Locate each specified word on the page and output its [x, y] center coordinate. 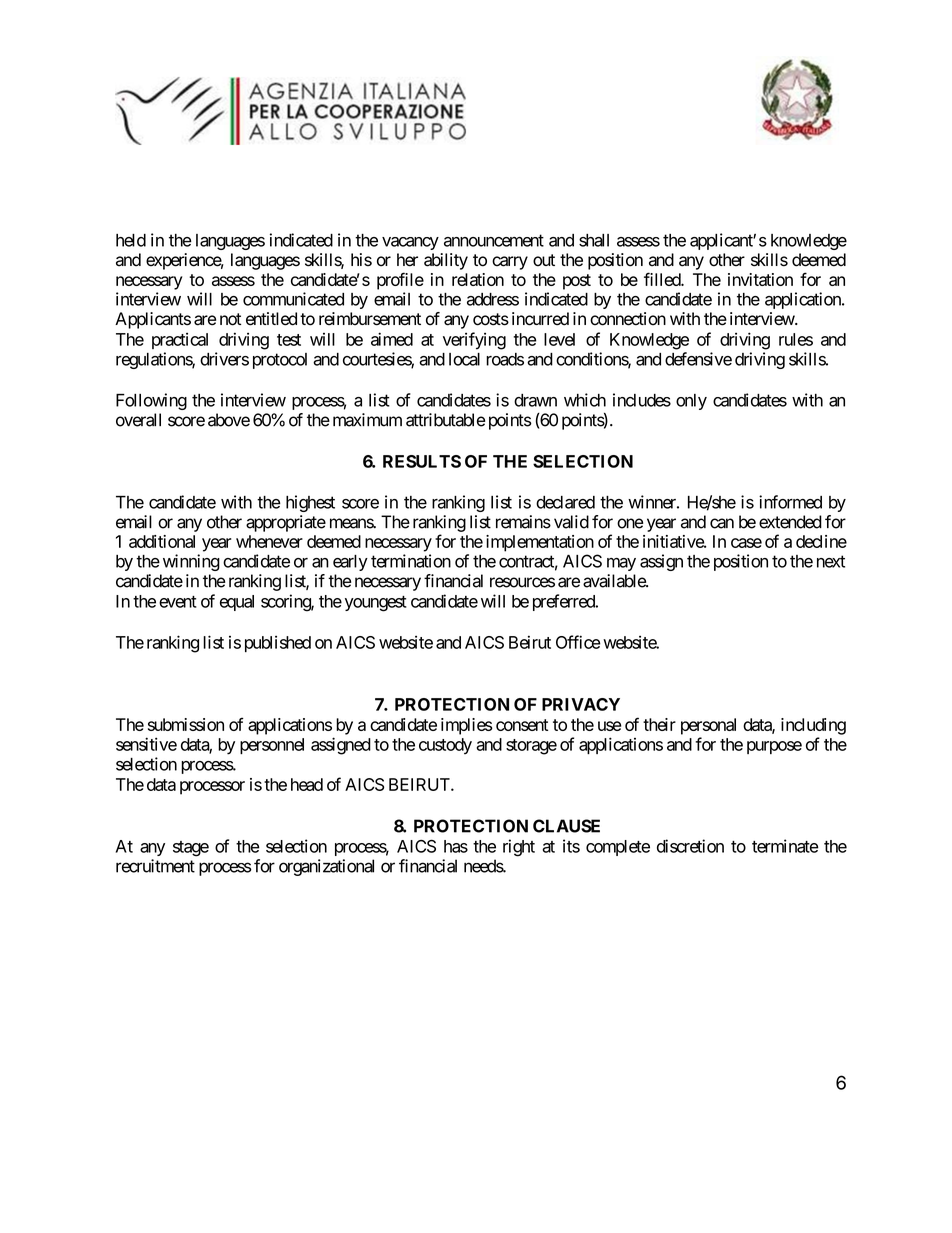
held [131, 240]
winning [191, 562]
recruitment [155, 866]
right [519, 848]
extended [790, 522]
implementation [540, 543]
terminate [785, 846]
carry [510, 263]
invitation [760, 279]
